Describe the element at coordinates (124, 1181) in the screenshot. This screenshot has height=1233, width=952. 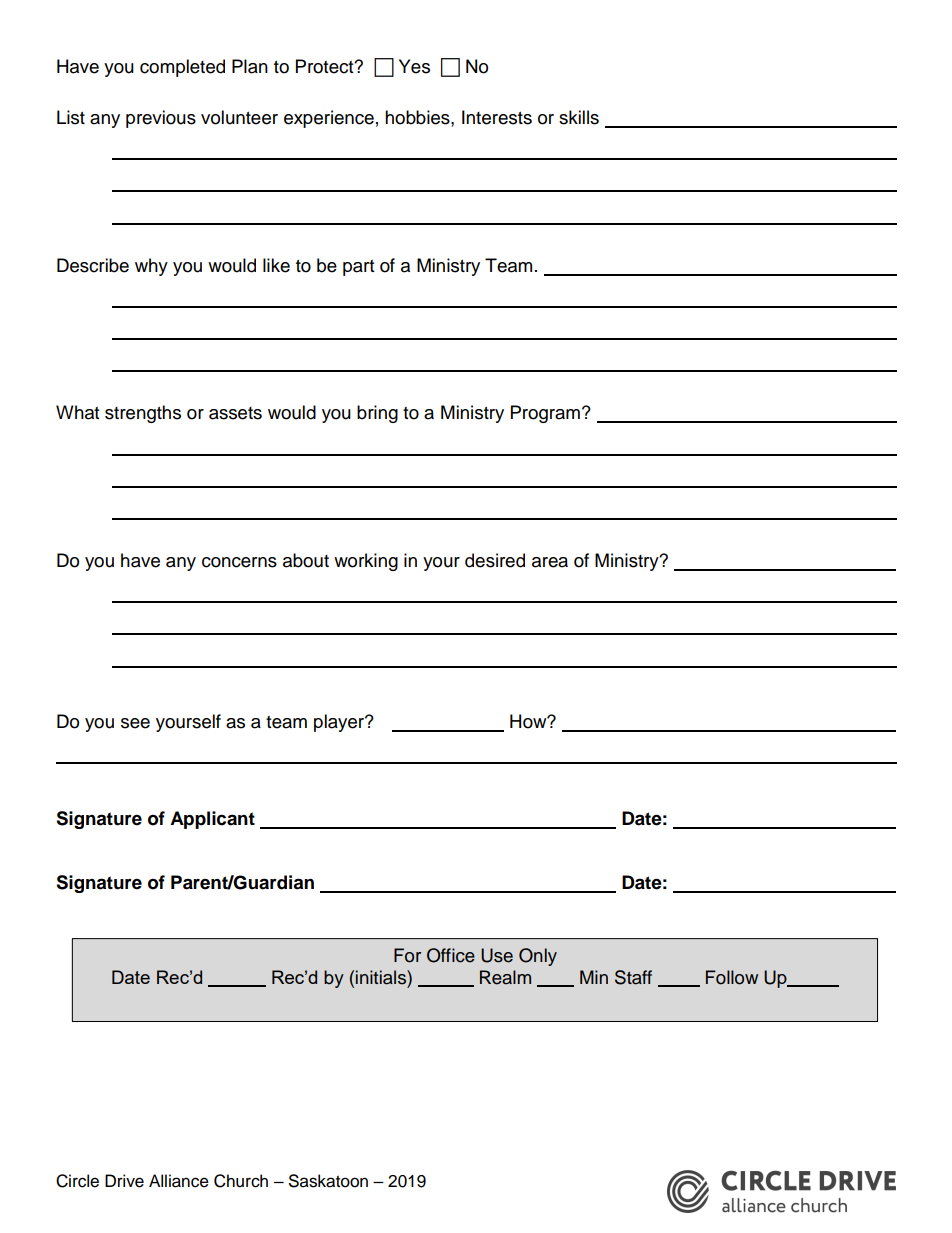
I see `Drive` at that location.
